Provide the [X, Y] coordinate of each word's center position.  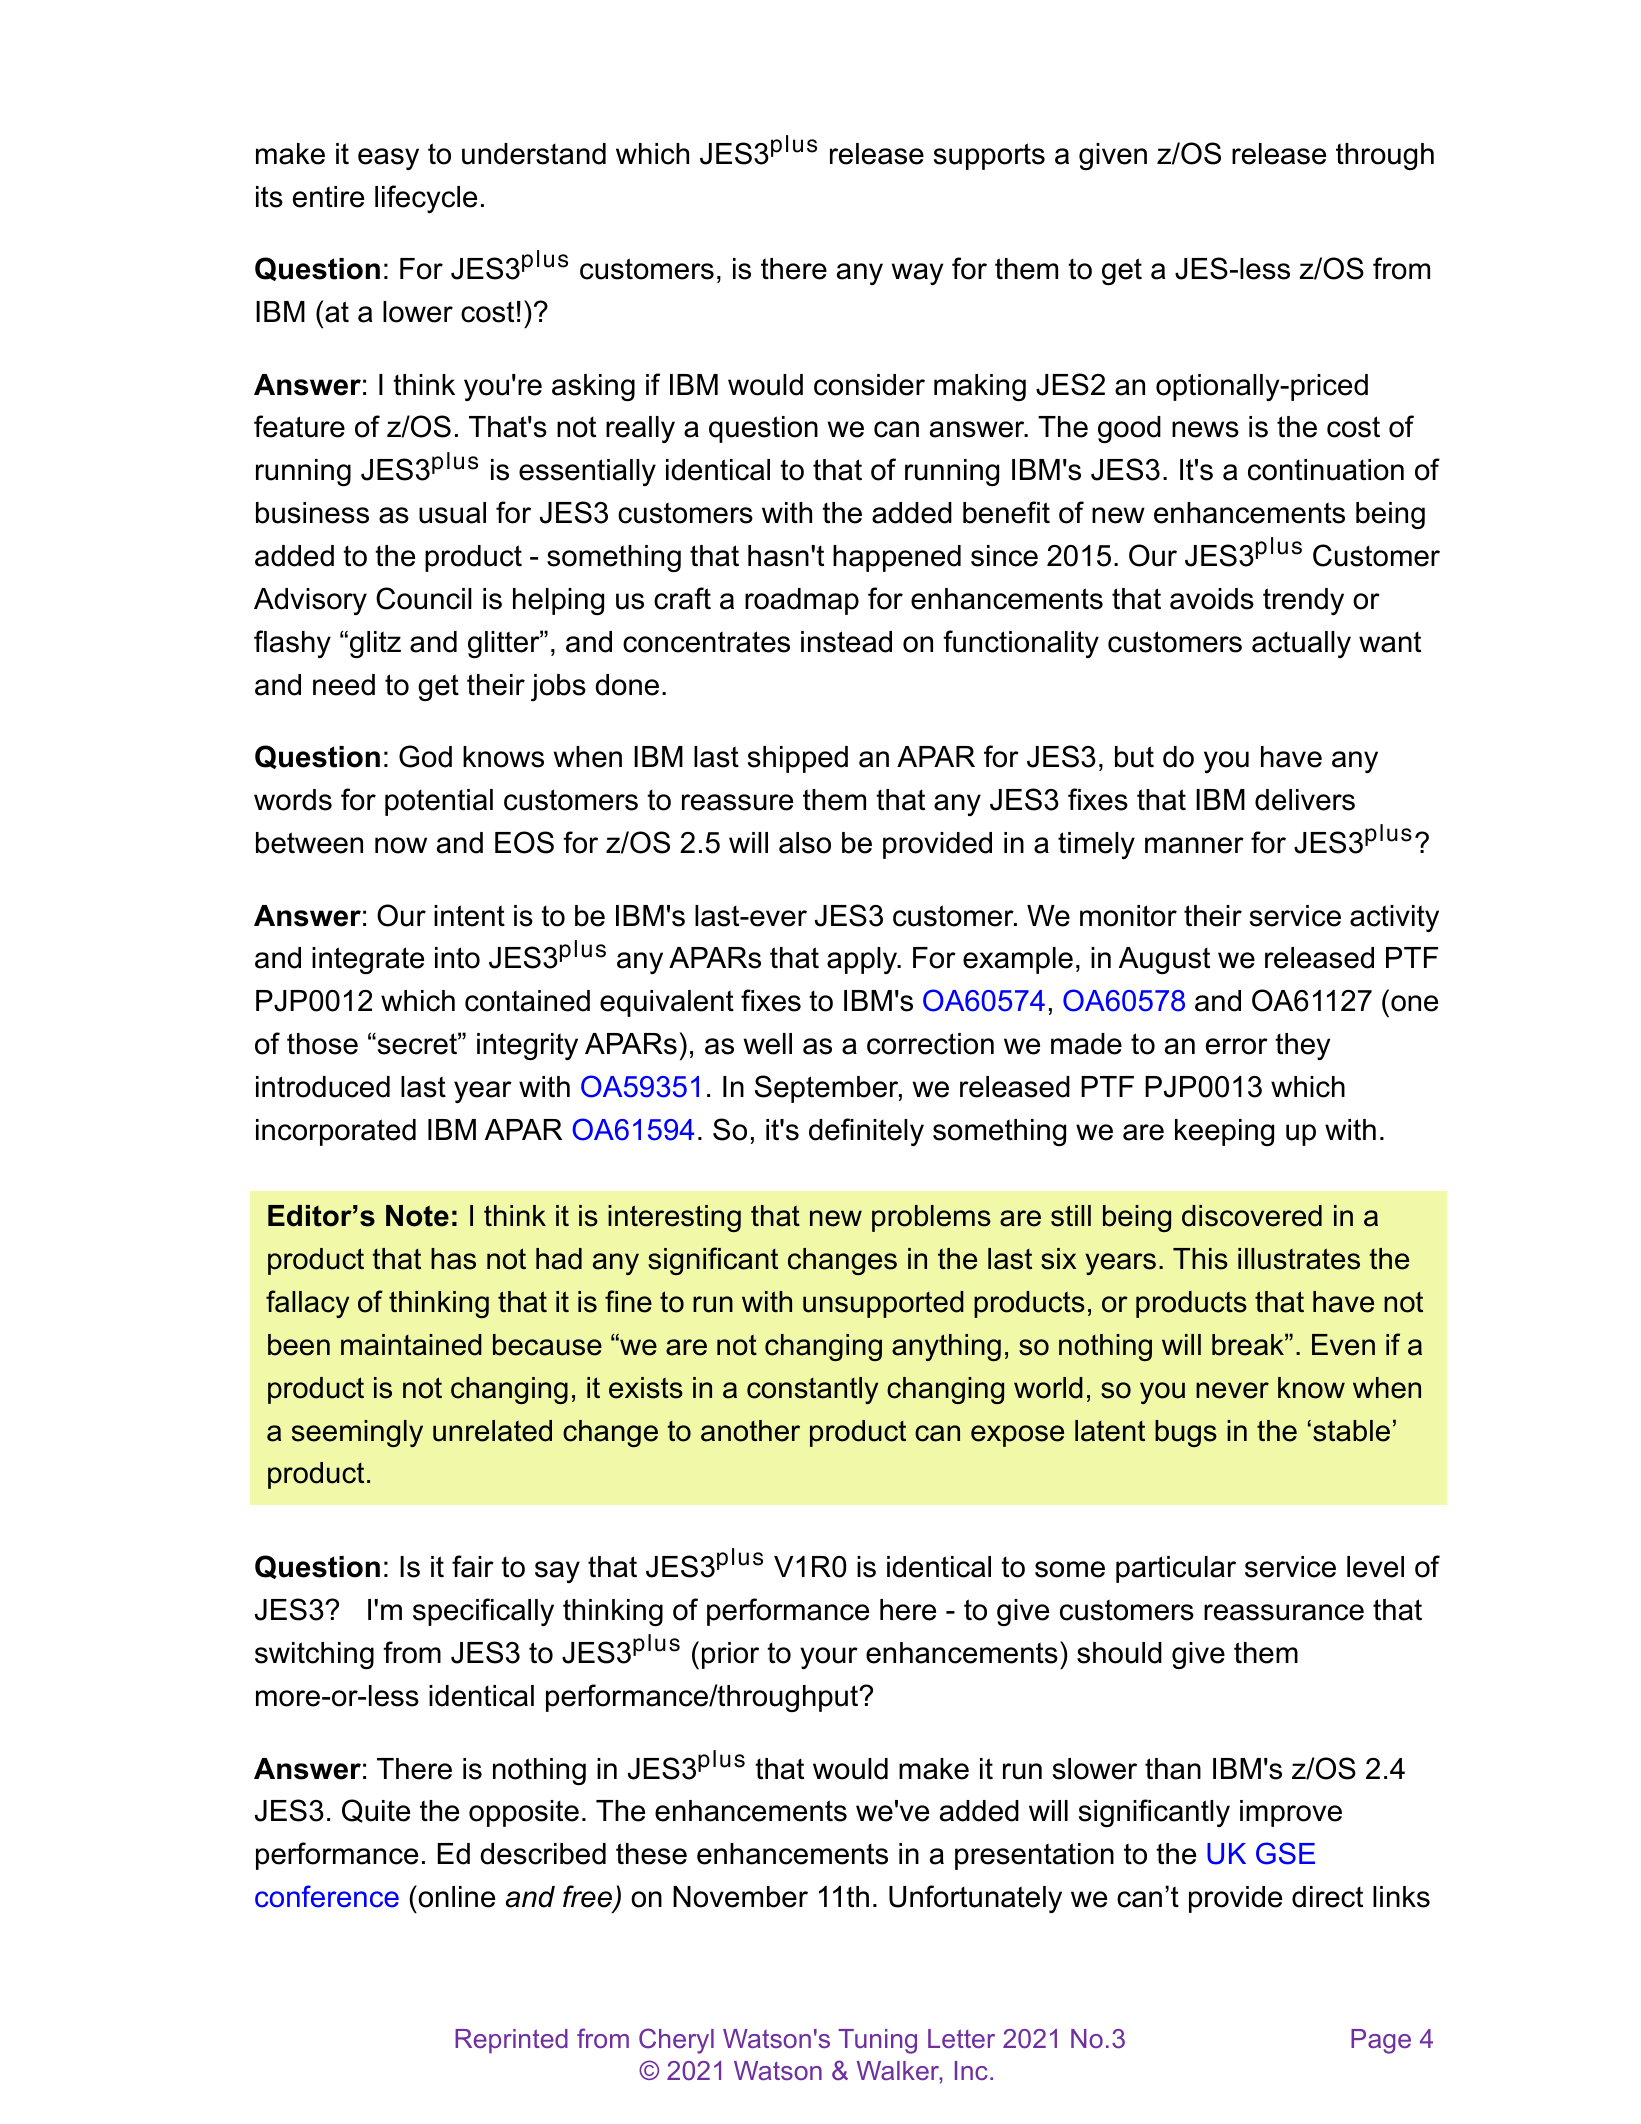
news [1205, 429]
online [455, 1896]
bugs [1186, 1433]
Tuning [877, 2041]
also [805, 843]
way [917, 274]
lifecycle [426, 199]
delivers [1305, 800]
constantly [812, 1390]
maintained [411, 1345]
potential [439, 802]
